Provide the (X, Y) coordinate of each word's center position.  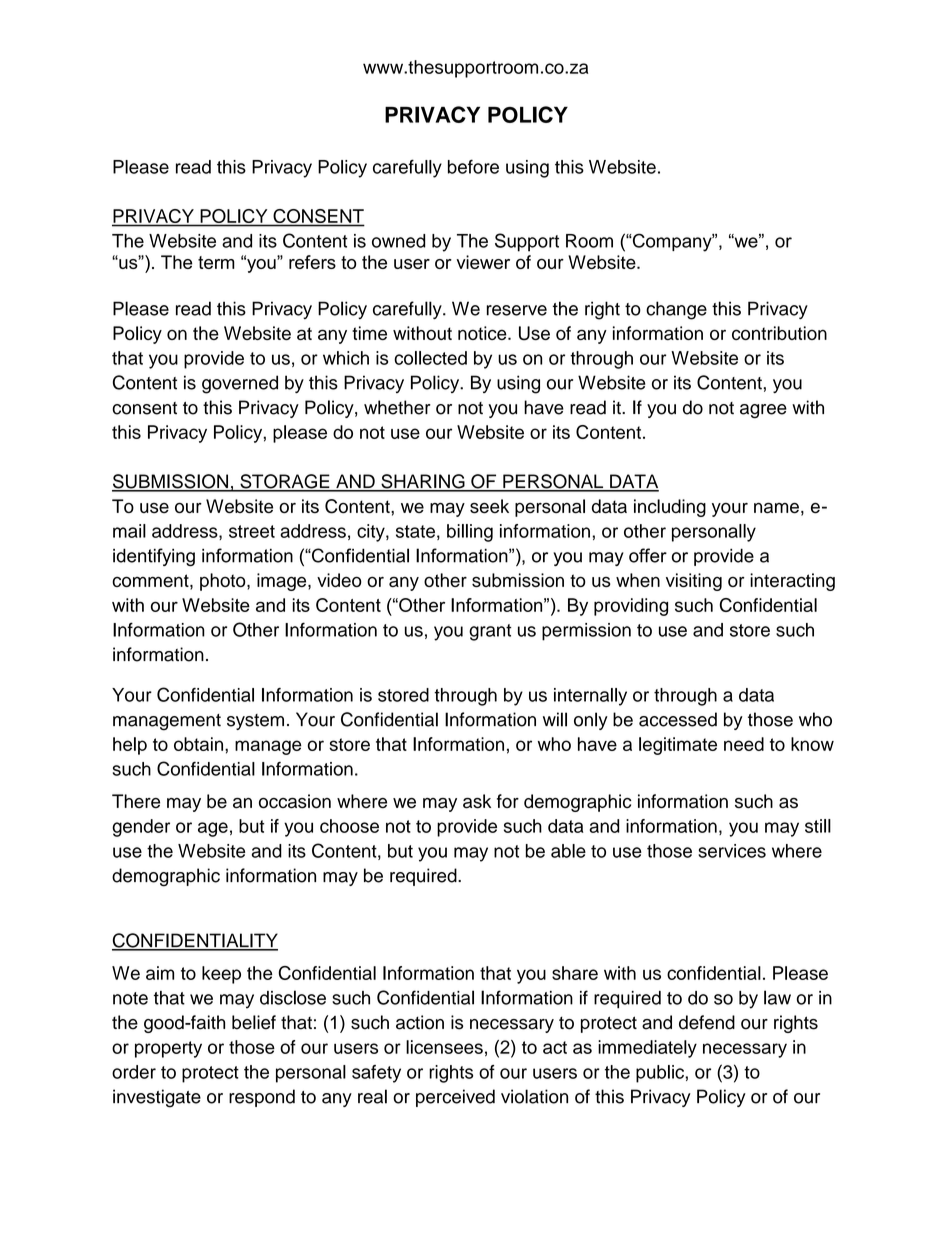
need (744, 744)
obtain (200, 744)
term (216, 262)
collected (430, 358)
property (168, 1049)
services (732, 851)
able (568, 851)
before (473, 166)
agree (763, 411)
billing (470, 533)
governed (240, 384)
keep (221, 975)
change (676, 310)
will (555, 719)
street (252, 531)
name (776, 508)
